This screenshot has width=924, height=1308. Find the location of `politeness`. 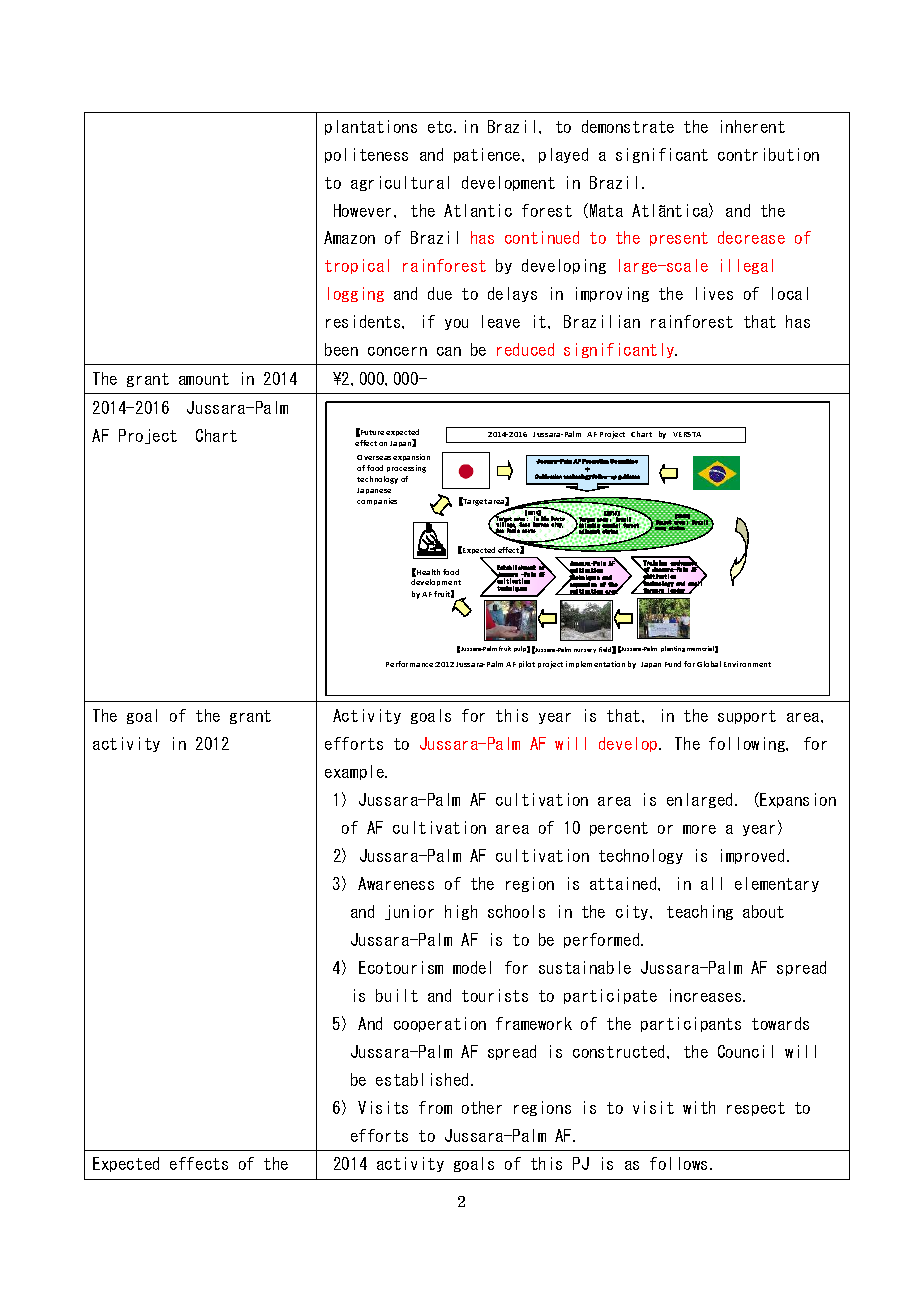

politeness is located at coordinates (366, 155).
